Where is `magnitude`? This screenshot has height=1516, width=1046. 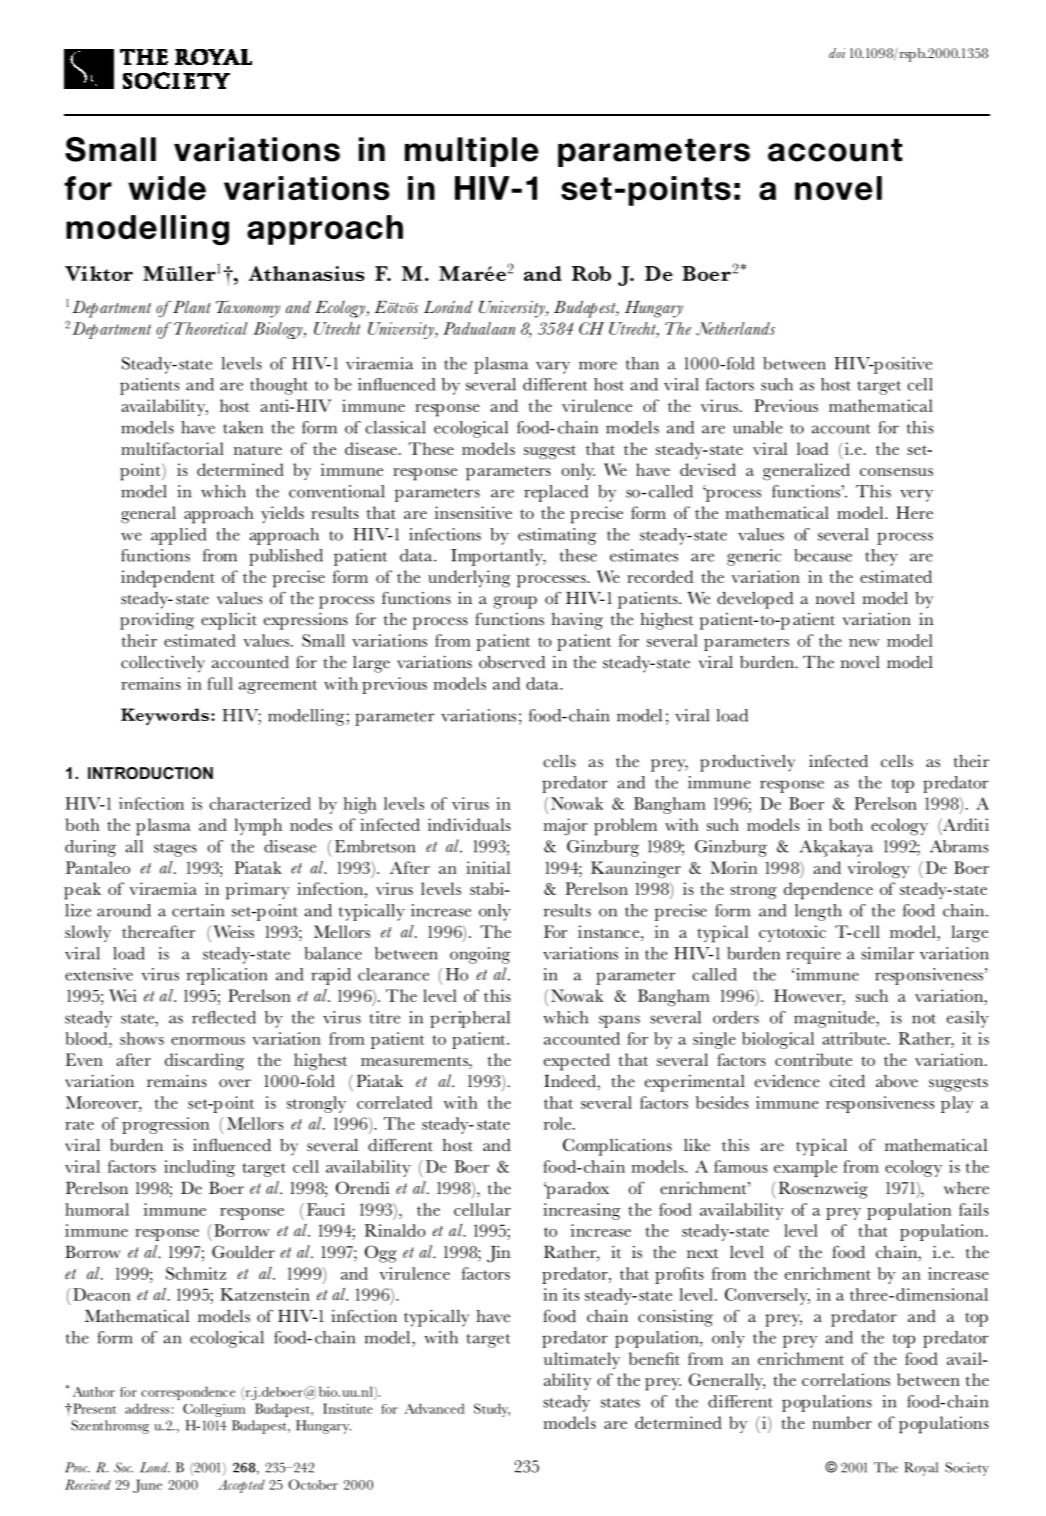 magnitude is located at coordinates (835, 1019).
